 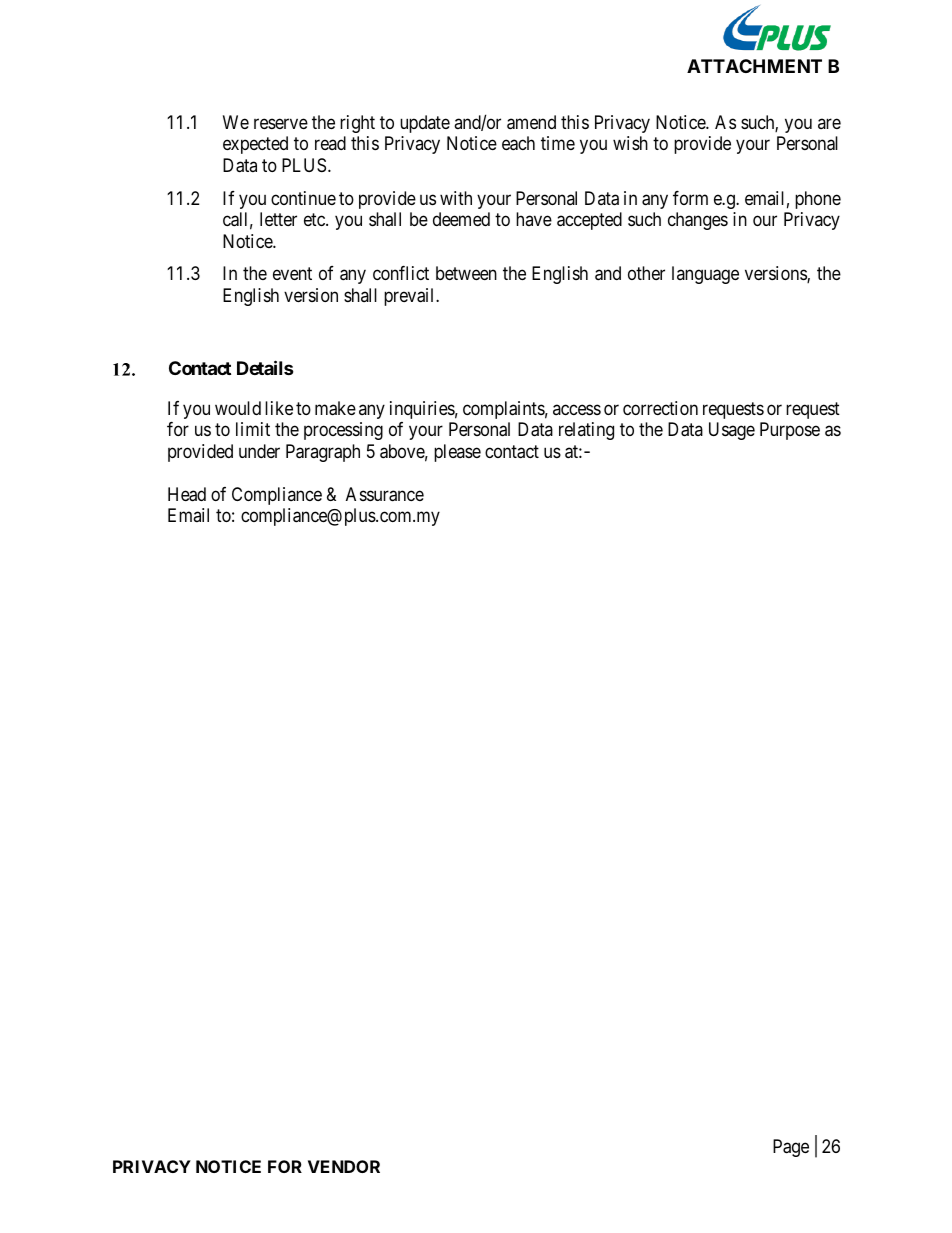 I want to click on Purpose, so click(x=790, y=431).
